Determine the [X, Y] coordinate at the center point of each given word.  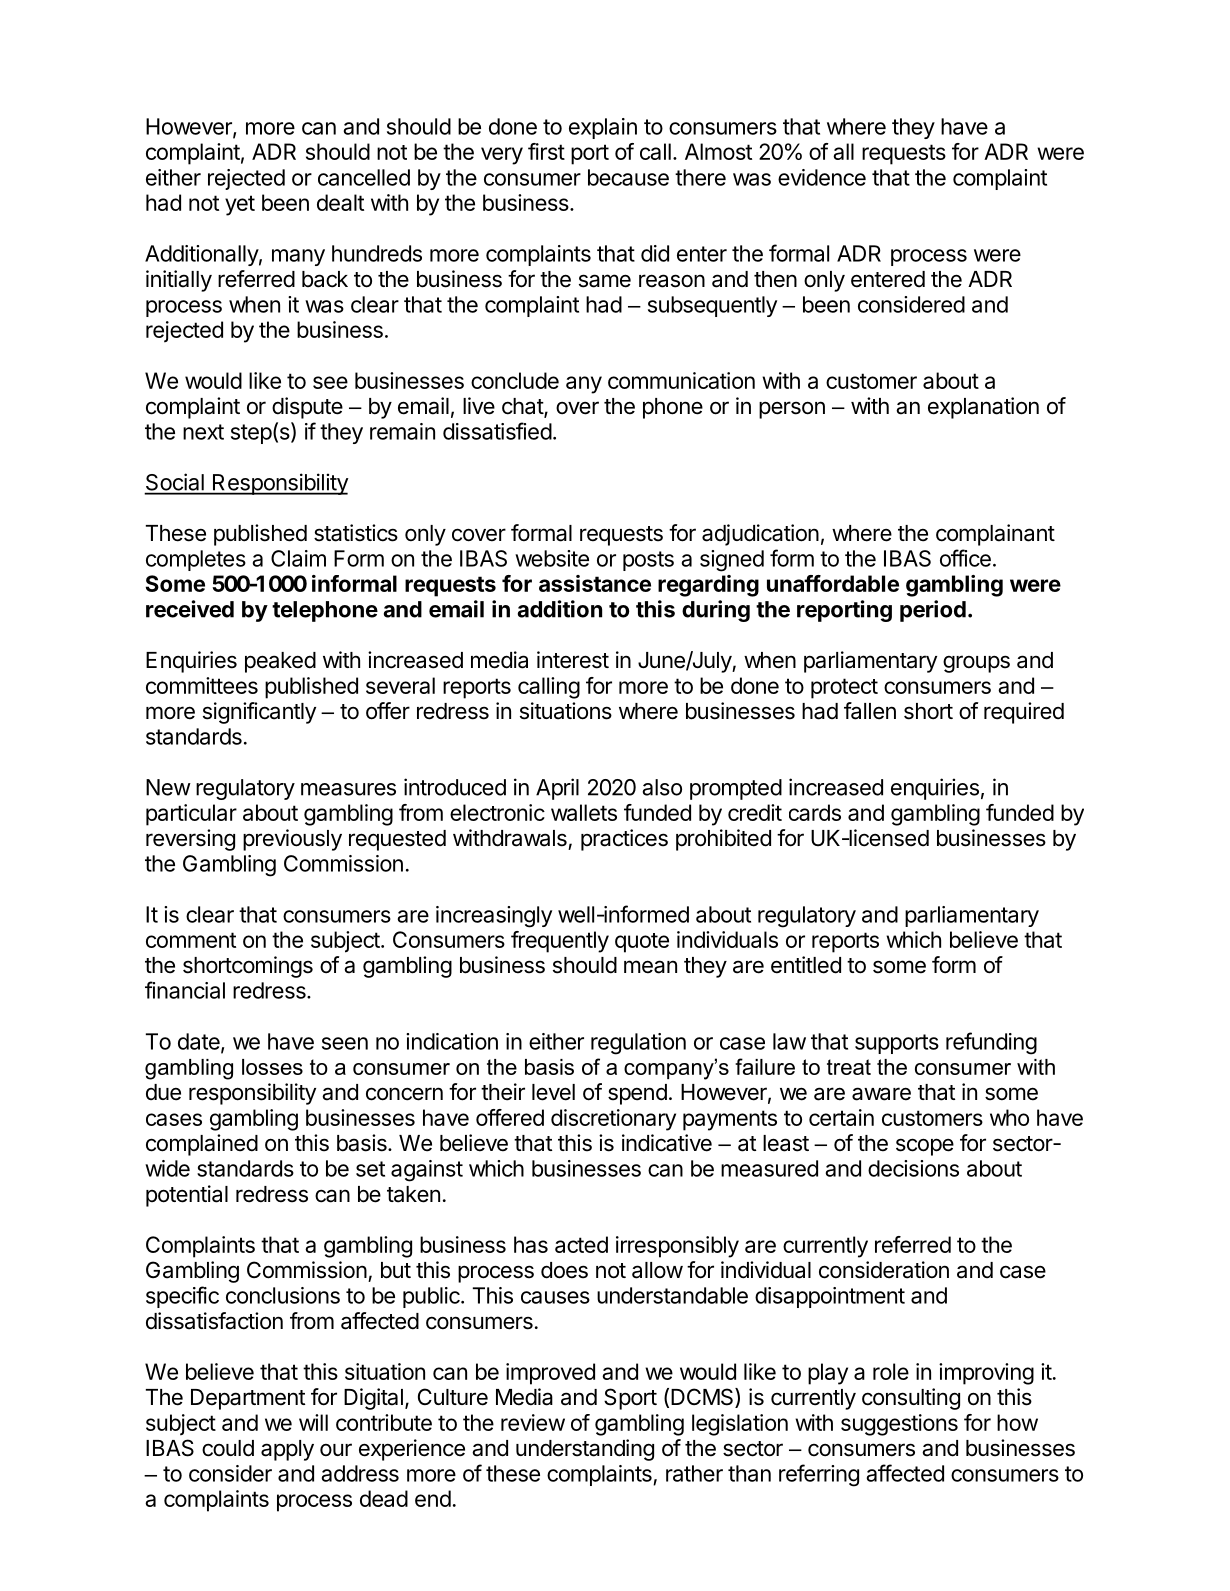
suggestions [899, 1425]
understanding [585, 1450]
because [628, 177]
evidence [822, 177]
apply [287, 1450]
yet [240, 205]
